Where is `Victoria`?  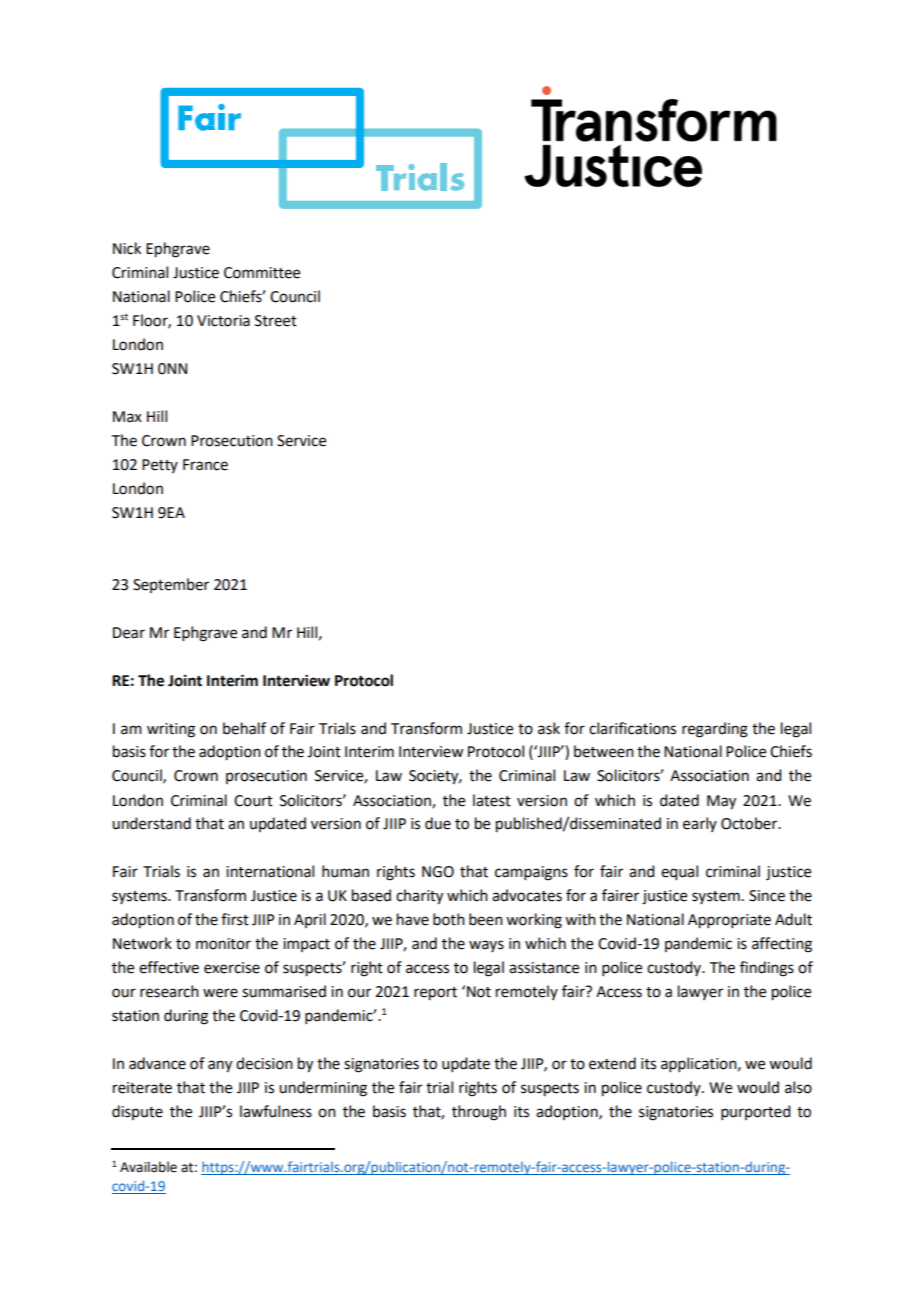
Victoria is located at coordinates (223, 321).
